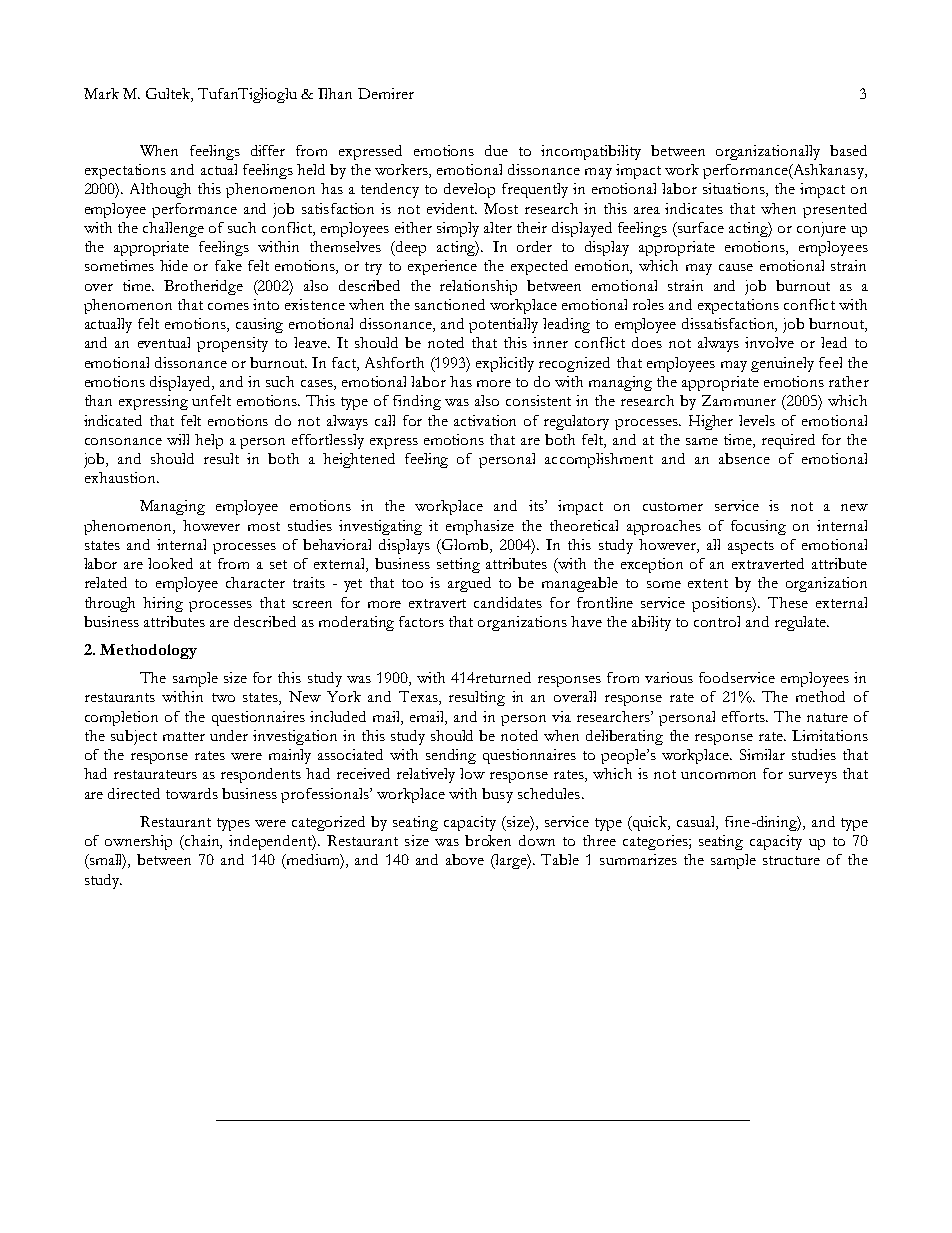 The height and width of the screenshot is (1233, 952). What do you see at coordinates (488, 840) in the screenshot?
I see `broken` at bounding box center [488, 840].
